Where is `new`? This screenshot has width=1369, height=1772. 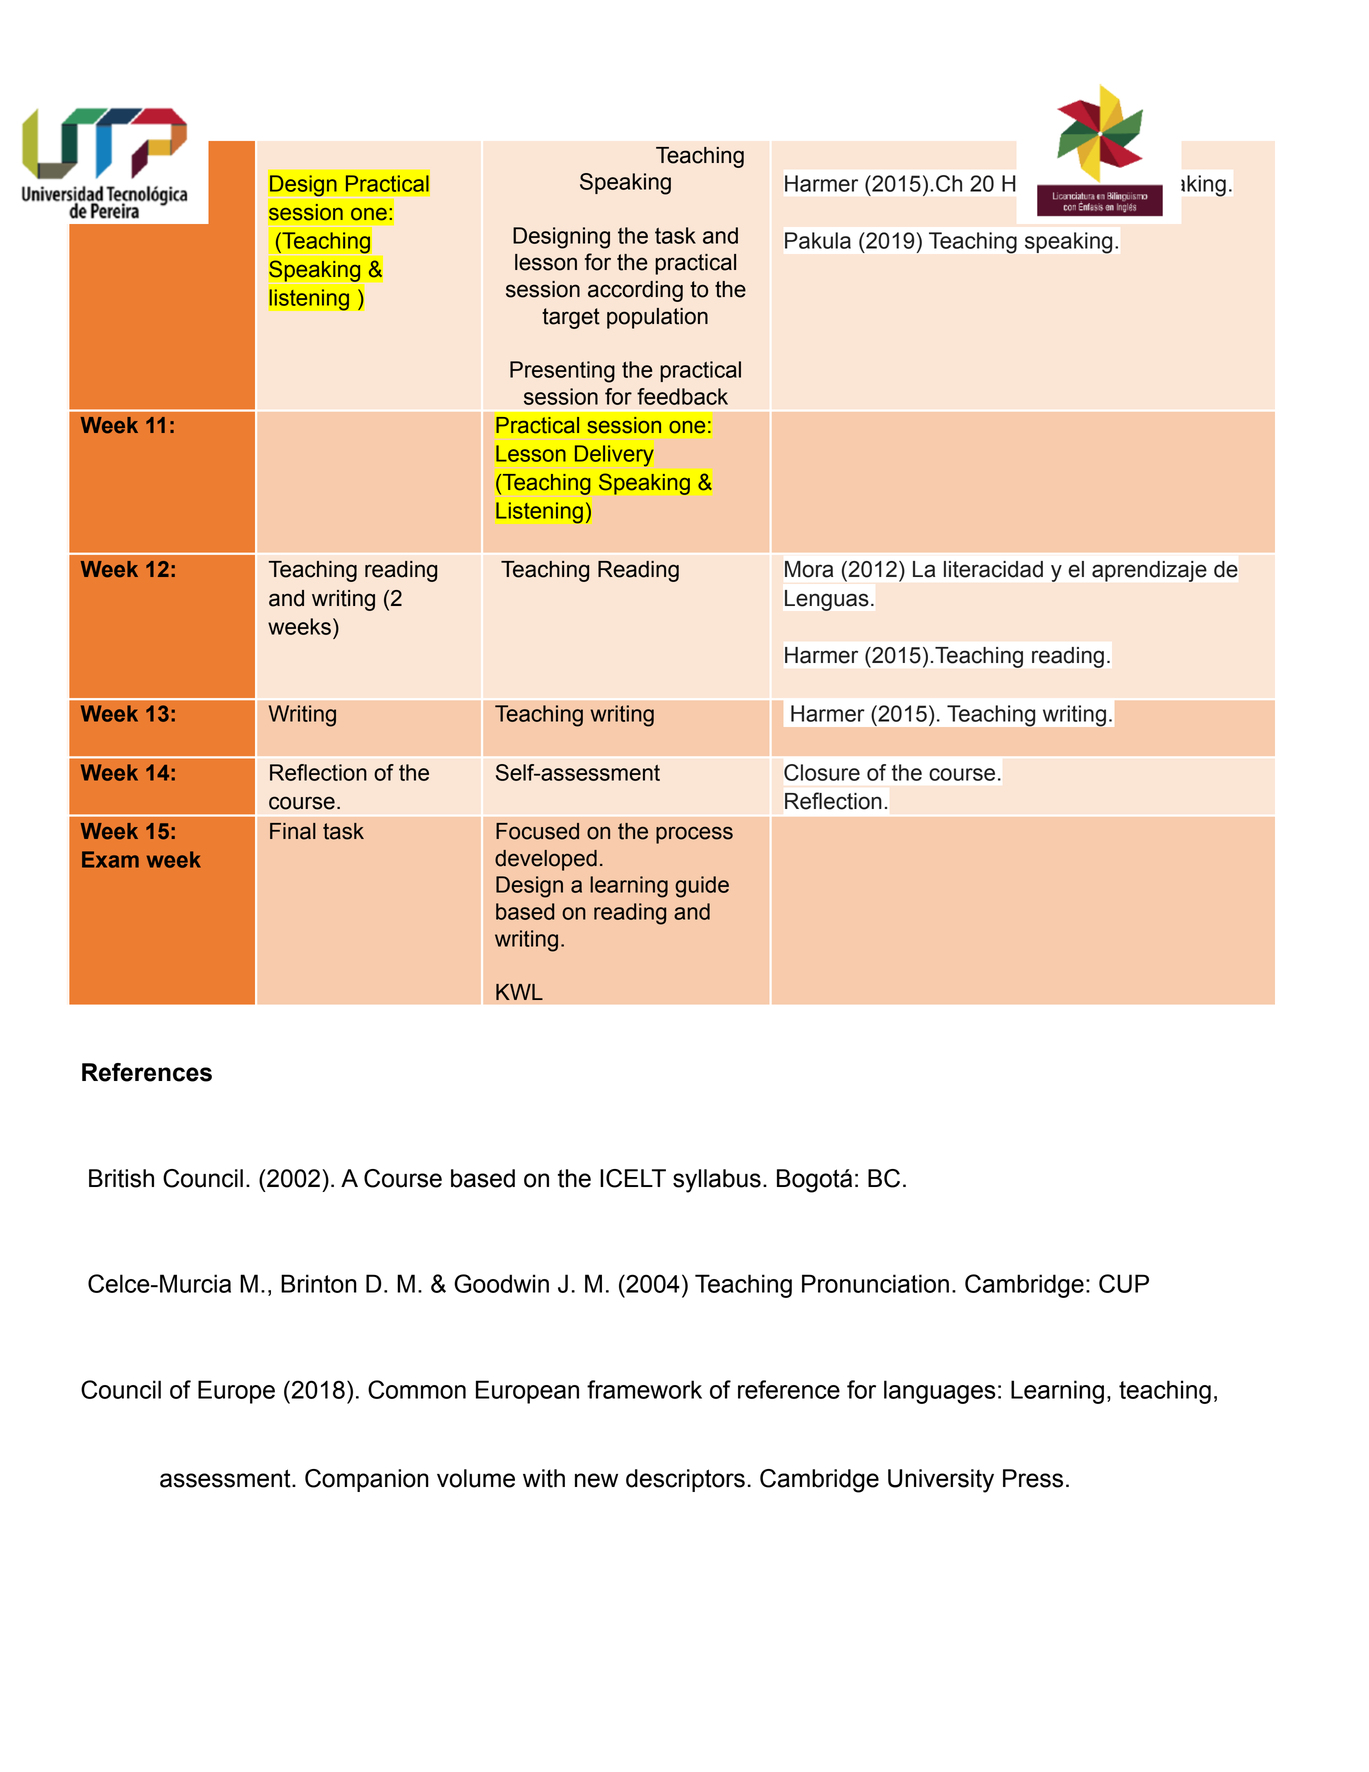 new is located at coordinates (596, 1480).
